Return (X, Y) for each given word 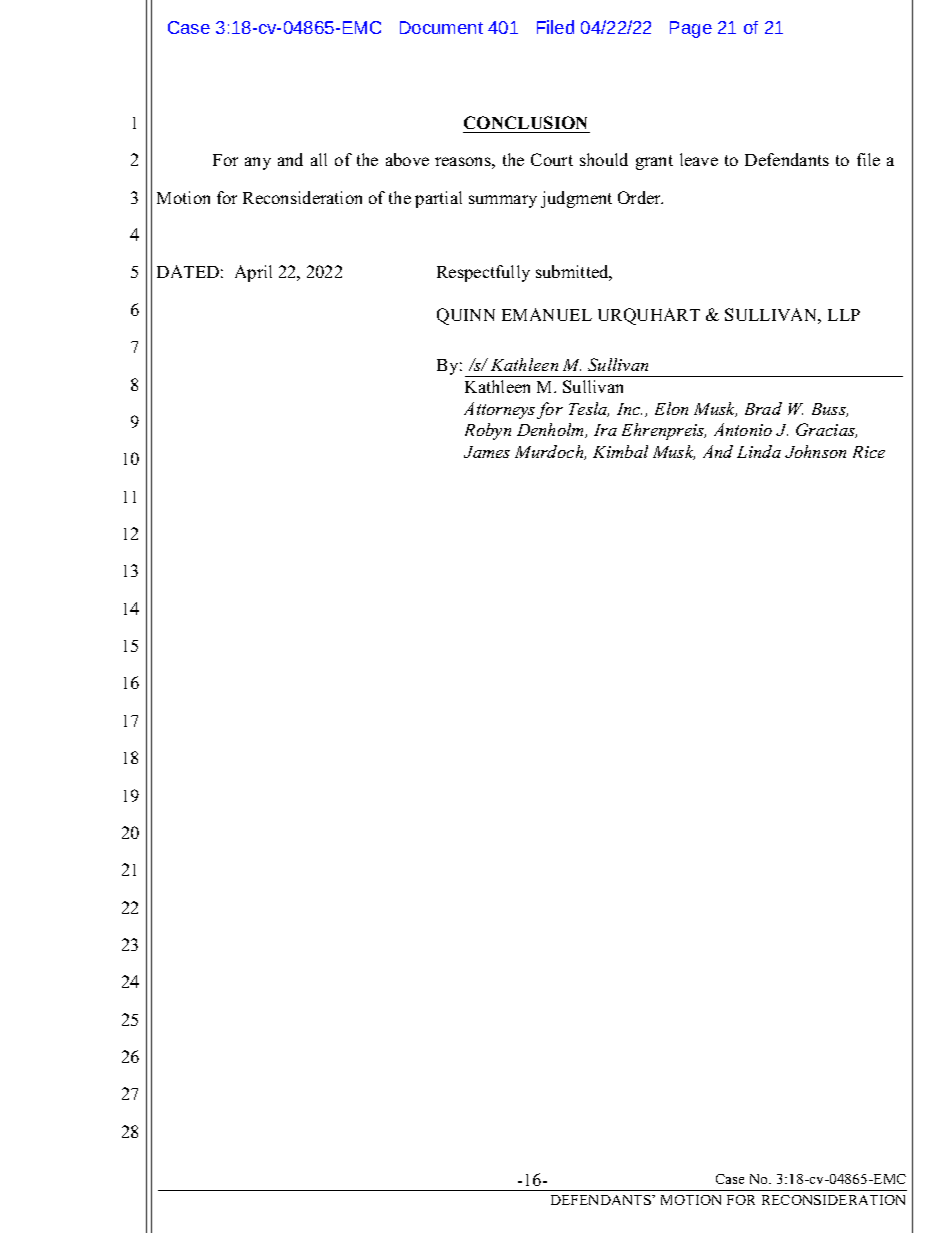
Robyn (488, 431)
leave (699, 159)
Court (552, 159)
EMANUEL (547, 314)
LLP (844, 315)
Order (640, 197)
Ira (605, 430)
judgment (576, 199)
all (319, 159)
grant (654, 162)
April (253, 273)
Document (441, 27)
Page (691, 29)
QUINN (466, 316)
